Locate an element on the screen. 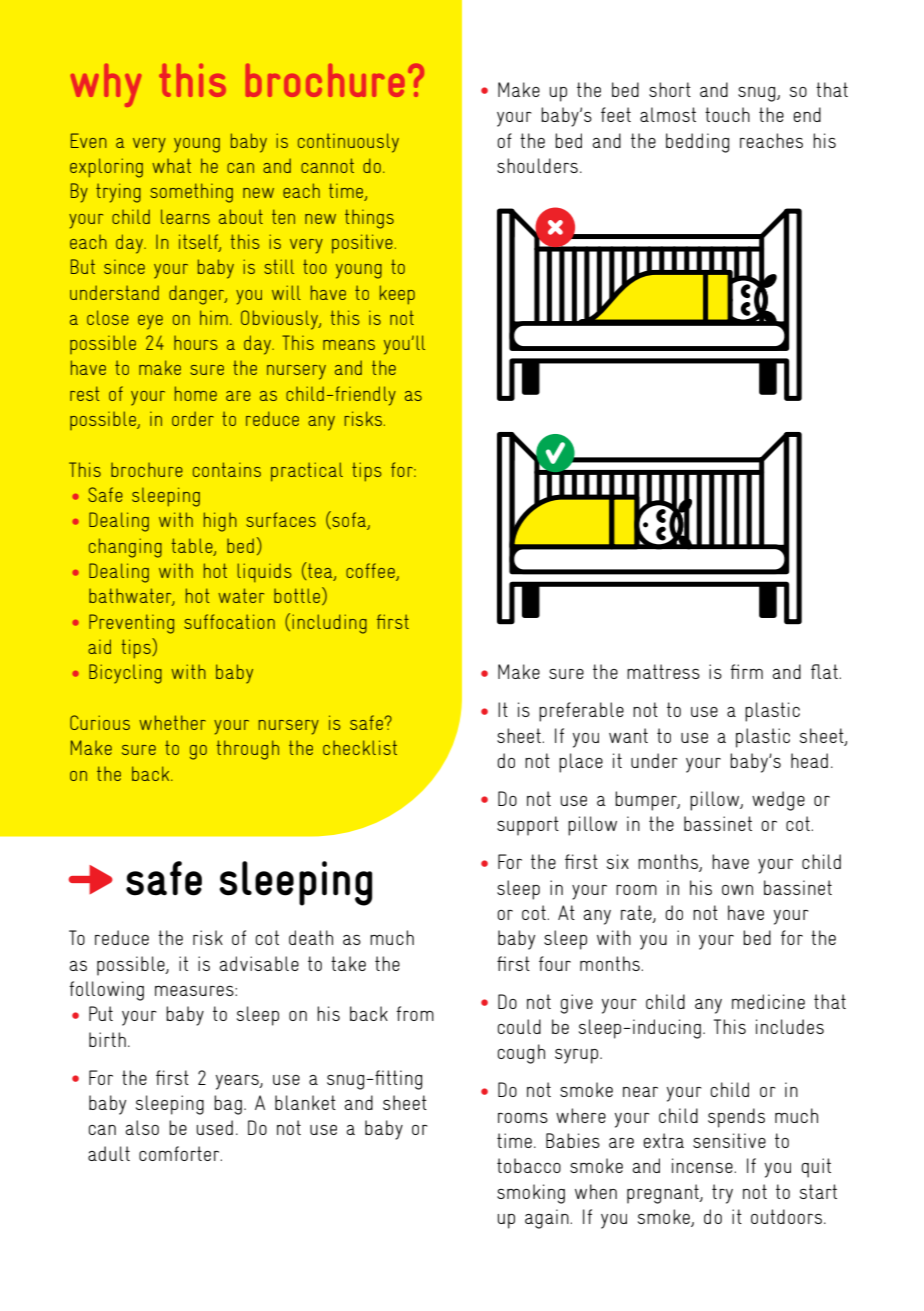 The height and width of the screenshot is (1311, 924). practical is located at coordinates (307, 472).
